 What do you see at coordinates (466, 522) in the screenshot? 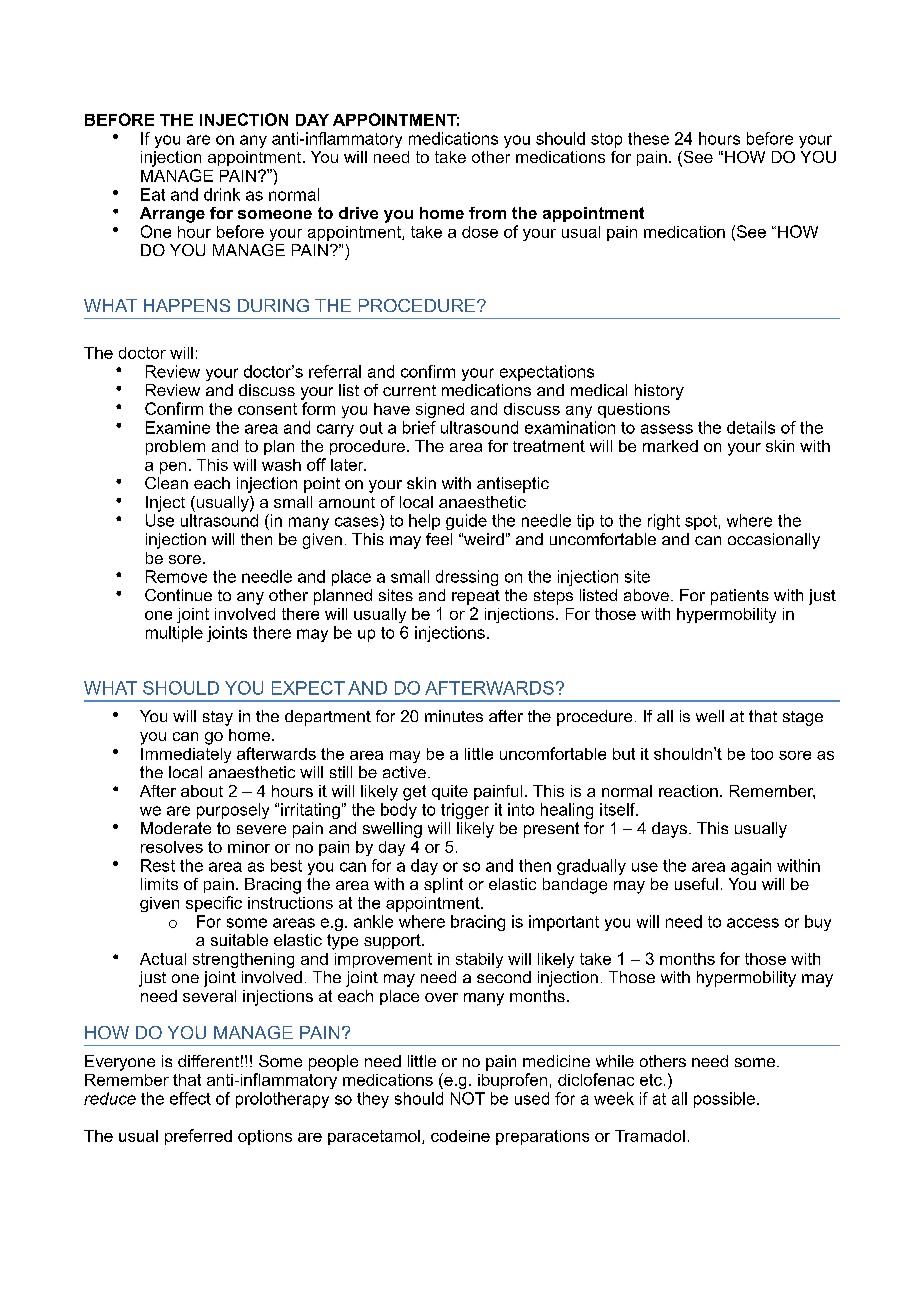
I see `guide` at bounding box center [466, 522].
